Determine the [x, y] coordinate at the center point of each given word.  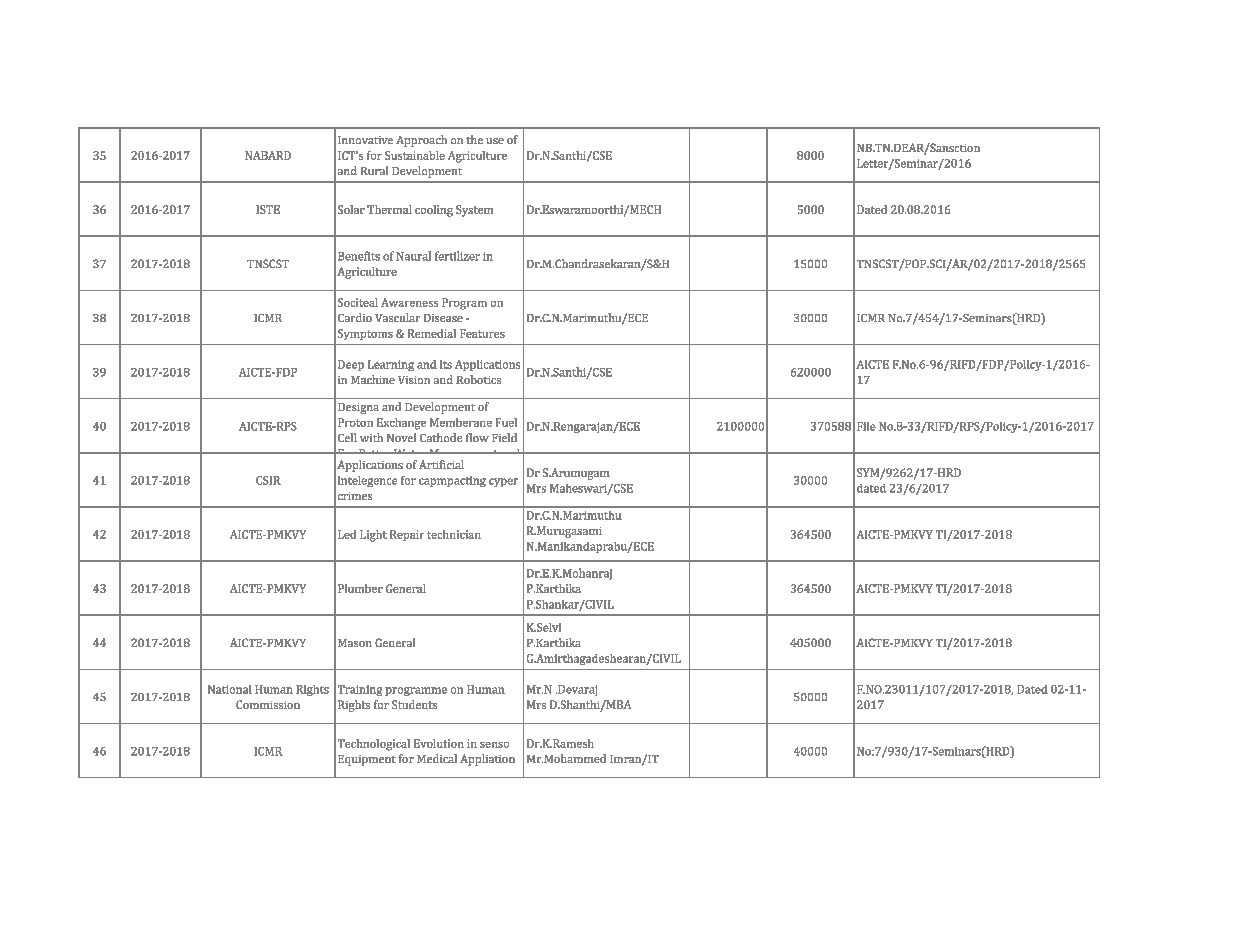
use [495, 141]
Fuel [506, 422]
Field [504, 437]
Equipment [367, 760]
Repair [407, 535]
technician [454, 534]
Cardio [355, 317]
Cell [347, 437]
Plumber [360, 588]
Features [482, 333]
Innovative [365, 140]
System [474, 211]
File [866, 426]
